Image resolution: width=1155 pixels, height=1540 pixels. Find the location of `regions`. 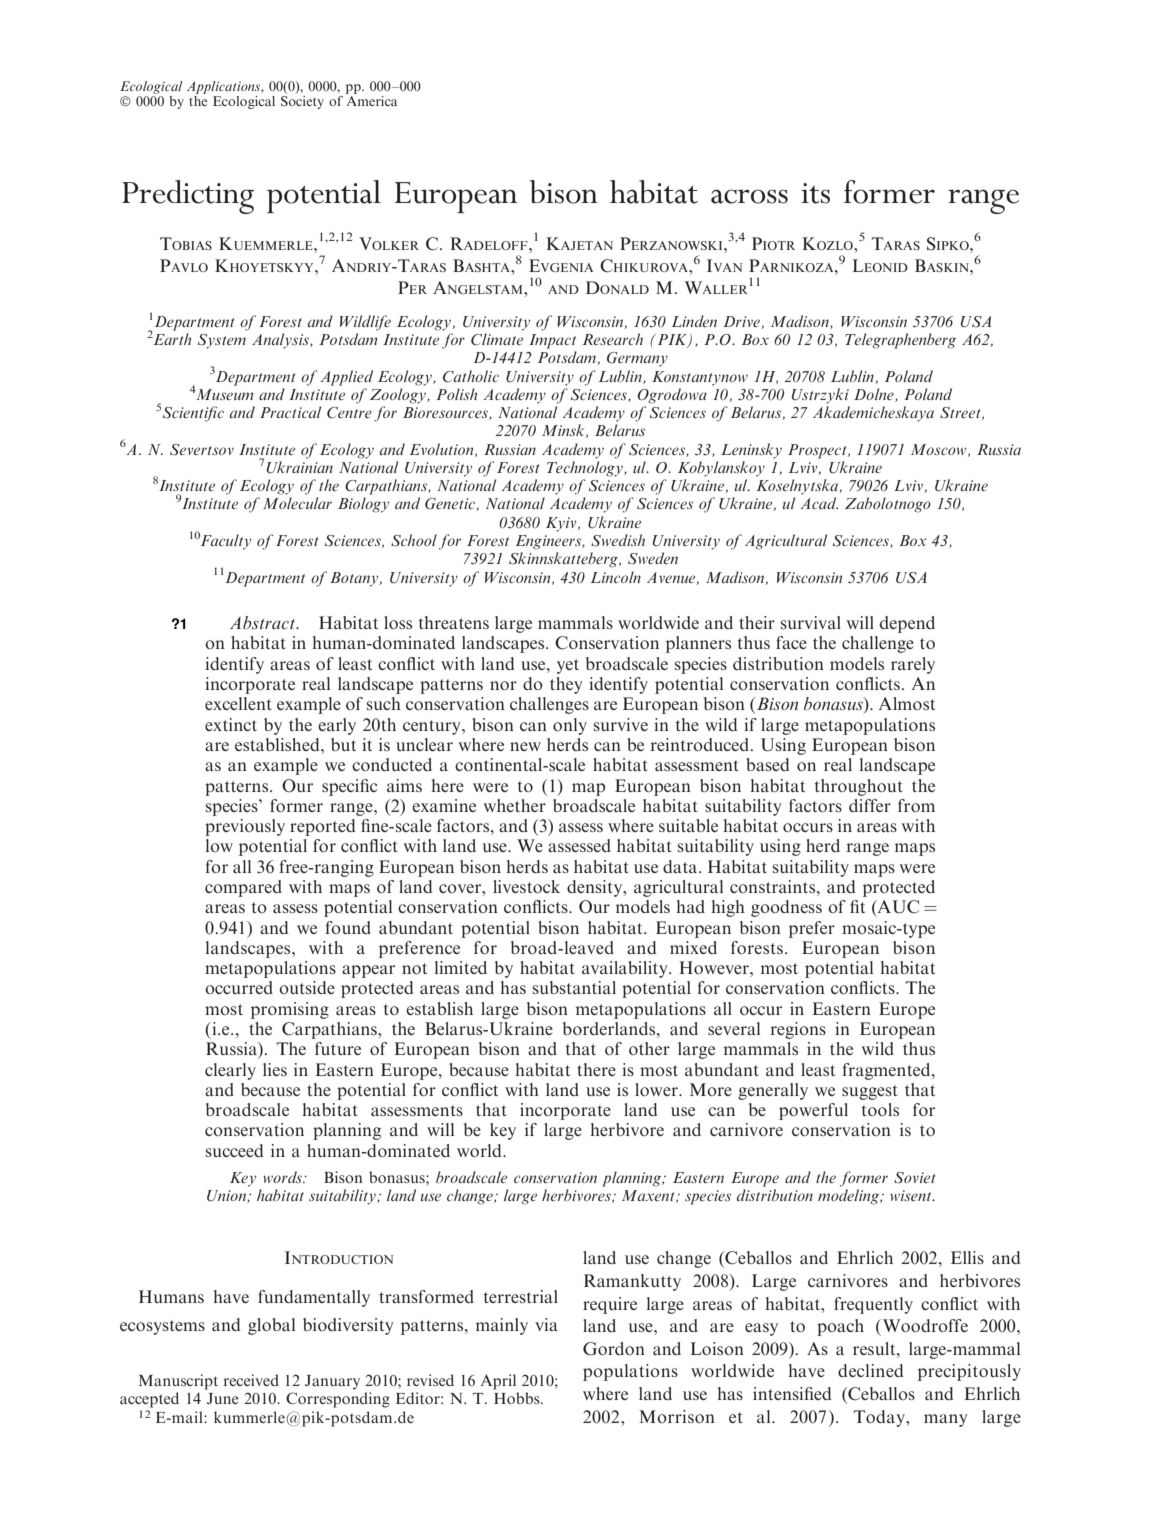

regions is located at coordinates (798, 1030).
